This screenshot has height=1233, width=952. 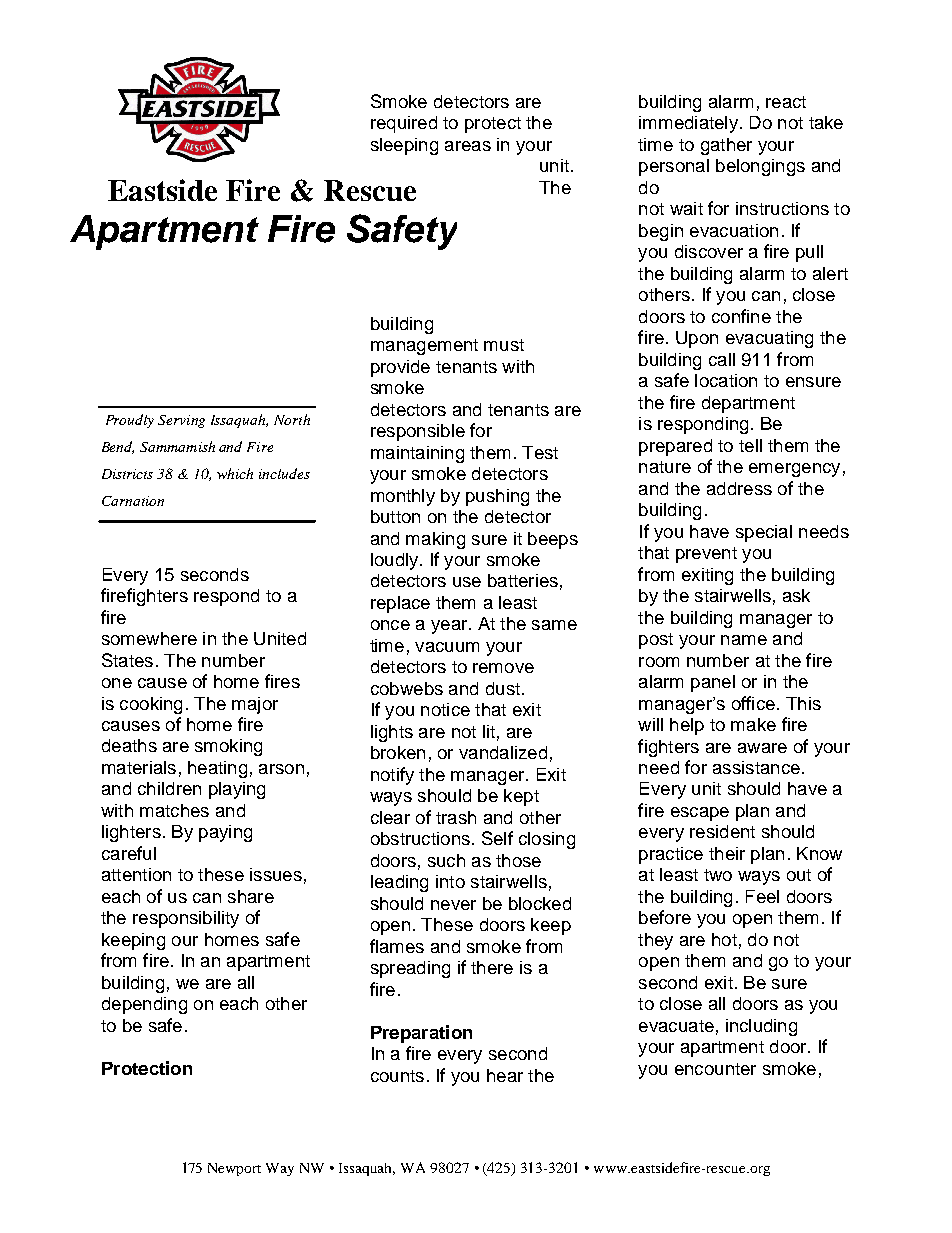 What do you see at coordinates (726, 146) in the screenshot?
I see `gather` at bounding box center [726, 146].
